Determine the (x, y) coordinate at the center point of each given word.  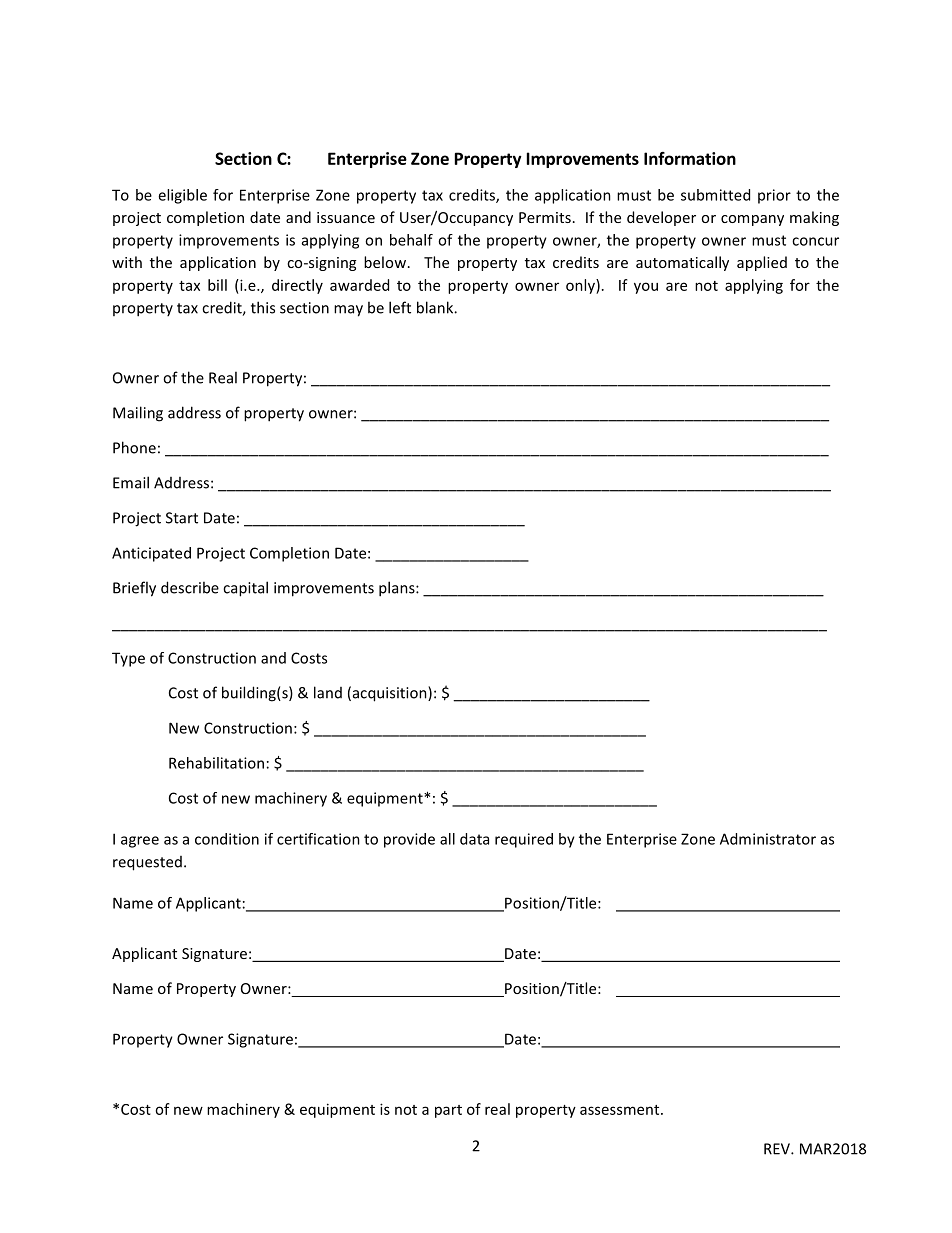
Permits (545, 217)
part (448, 1111)
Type (128, 659)
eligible (182, 196)
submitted (715, 195)
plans (398, 589)
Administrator (768, 839)
